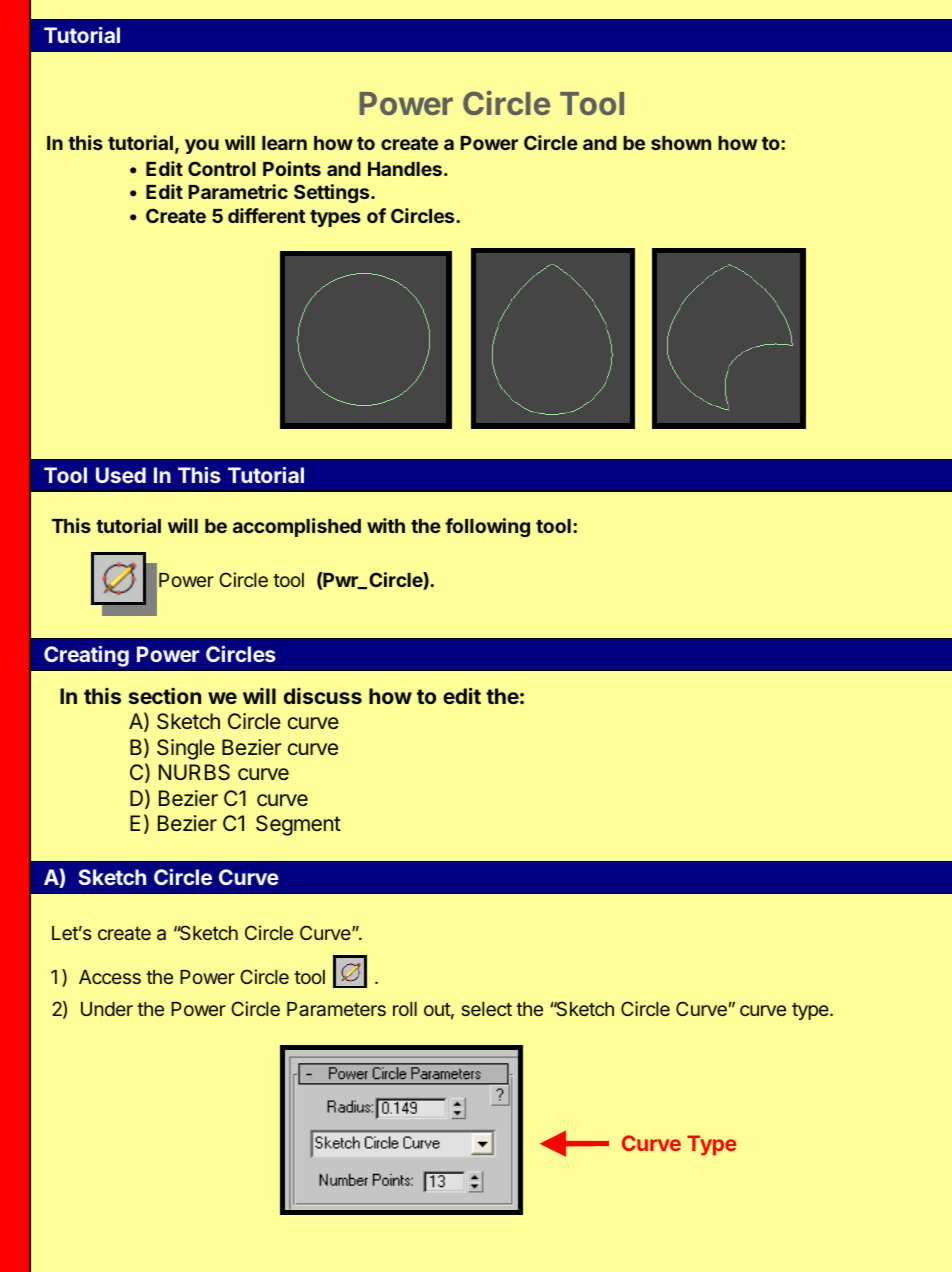  Describe the element at coordinates (681, 143) in the screenshot. I see `shown` at that location.
